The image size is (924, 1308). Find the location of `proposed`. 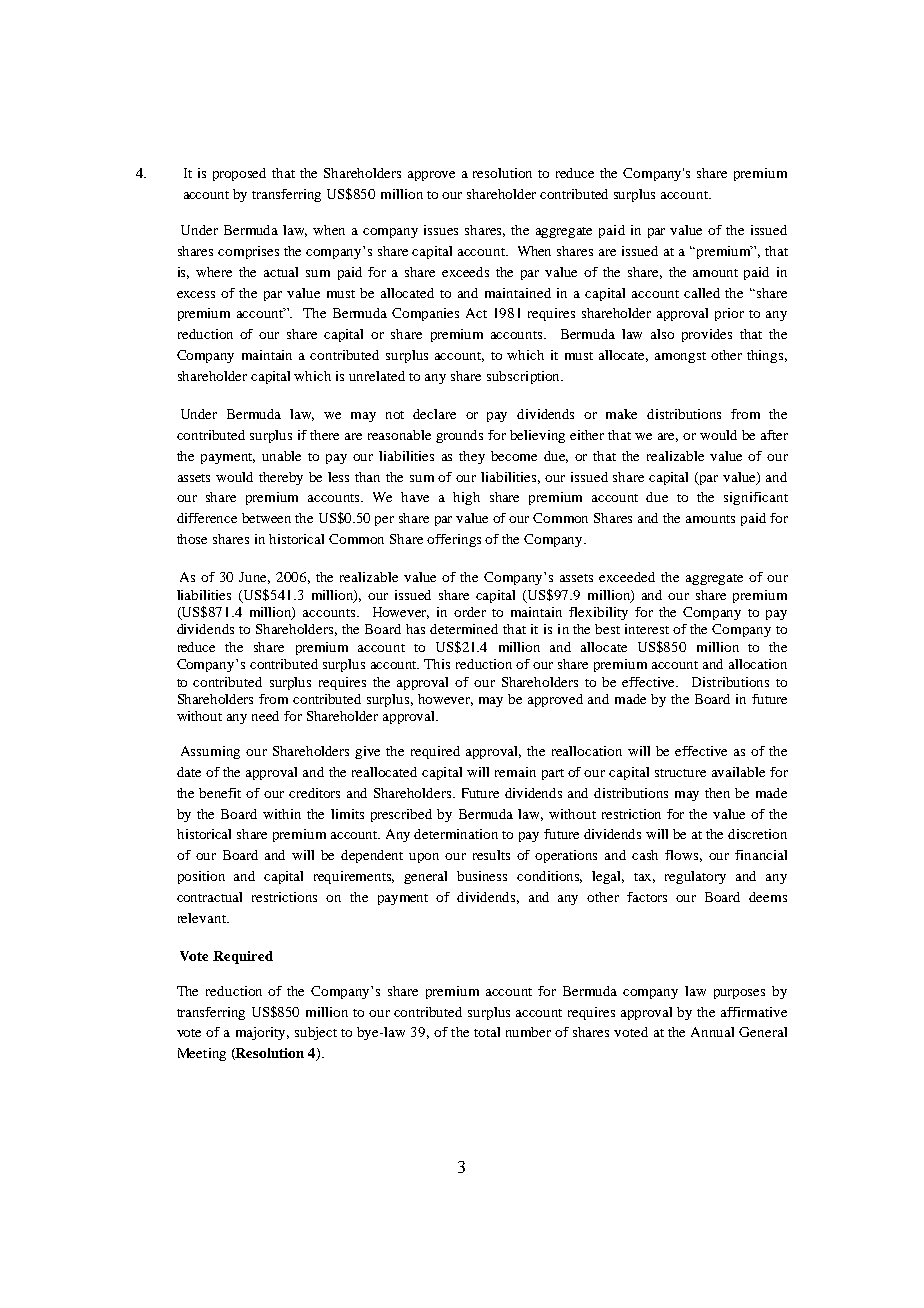

proposed is located at coordinates (239, 174).
